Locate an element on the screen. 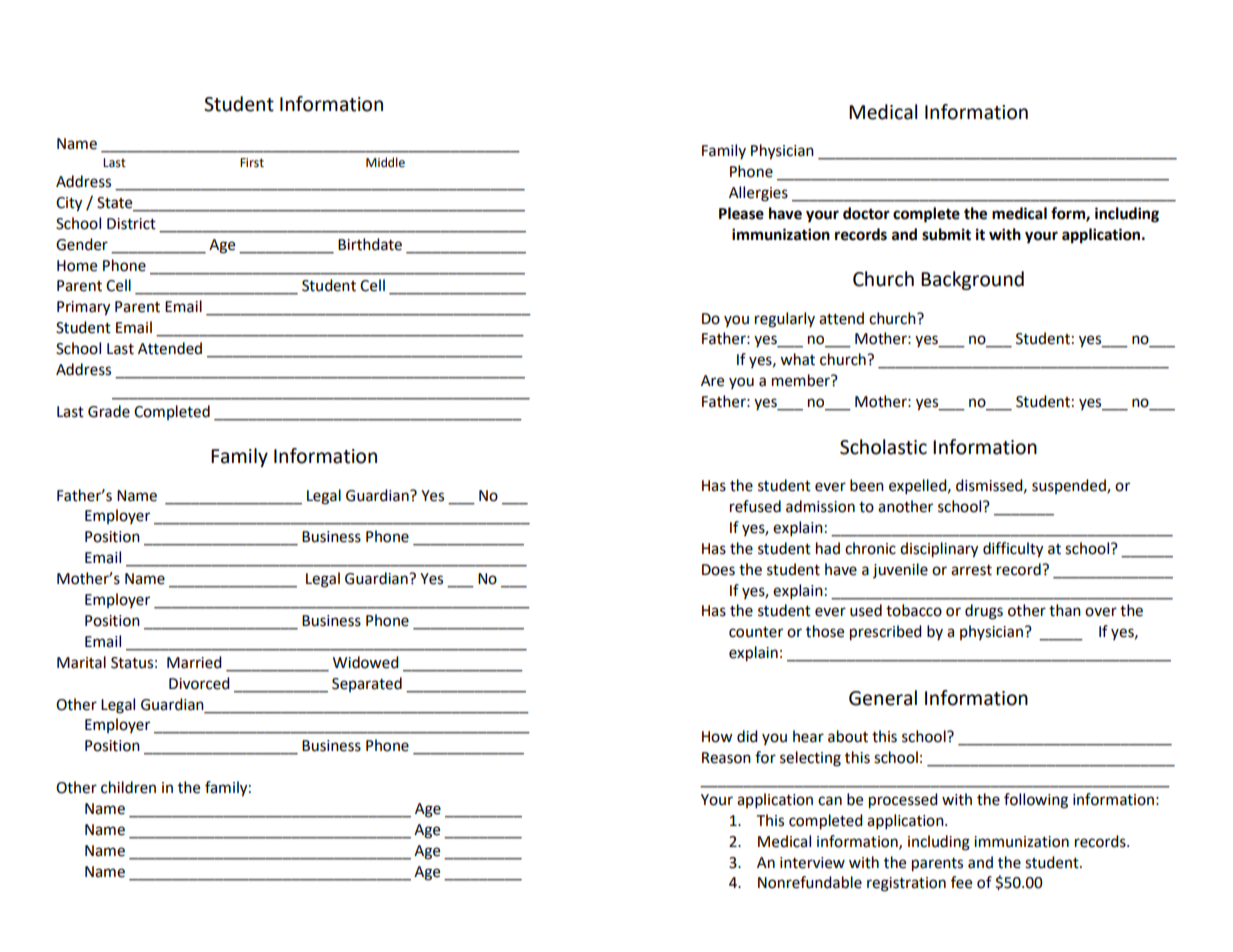 The width and height of the screenshot is (1233, 952). drugs is located at coordinates (984, 612).
